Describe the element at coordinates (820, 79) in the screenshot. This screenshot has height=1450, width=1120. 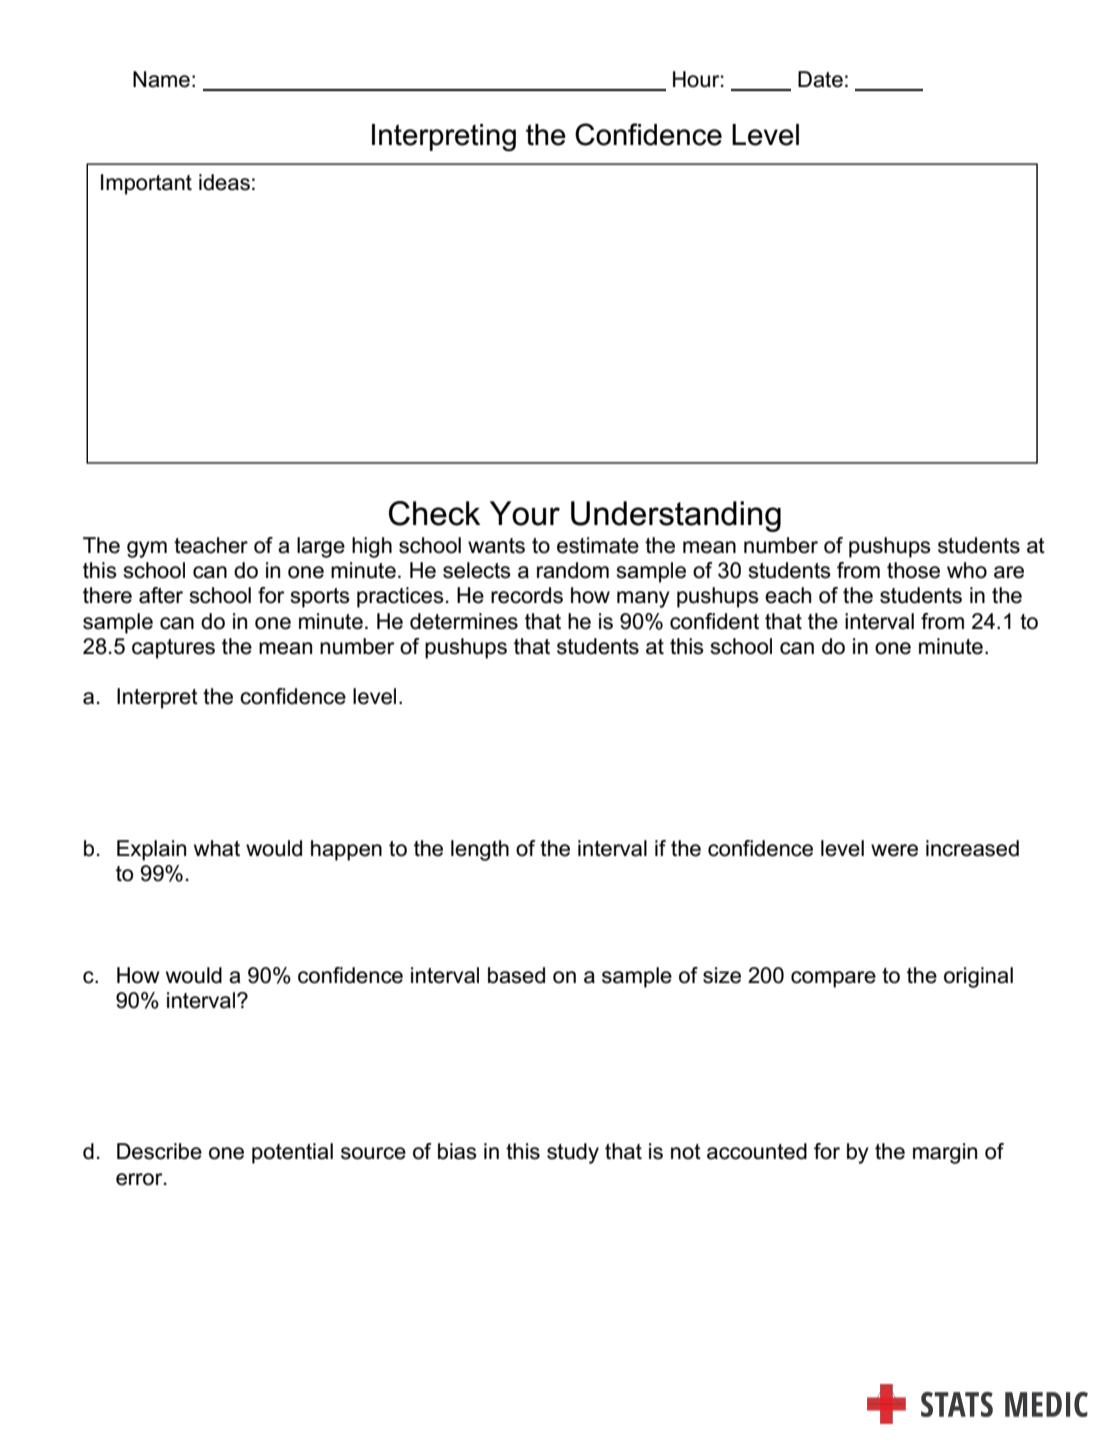
I see `Date` at that location.
